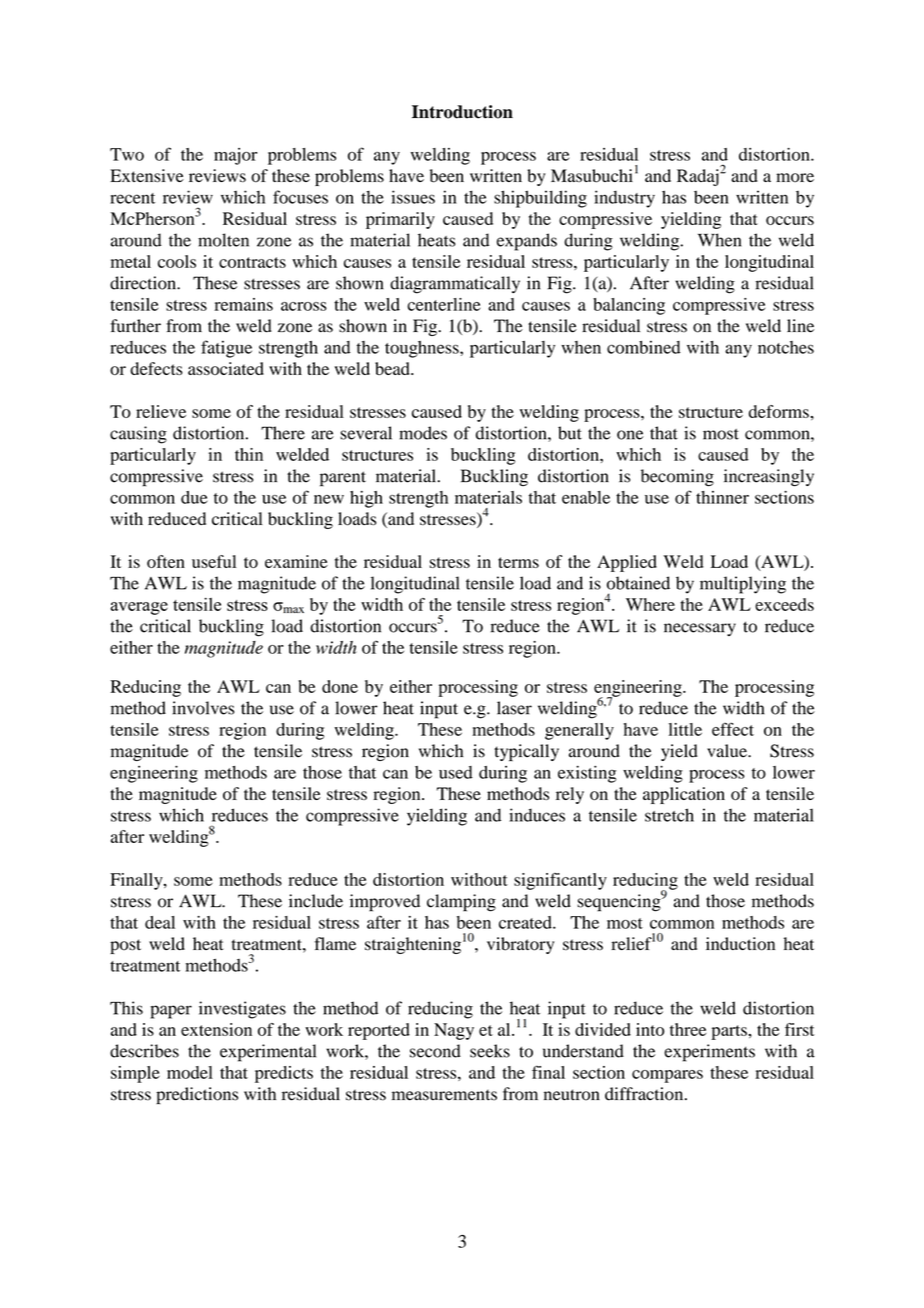 This image has height=1308, width=924. Describe the element at coordinates (795, 178) in the image. I see `more` at that location.
